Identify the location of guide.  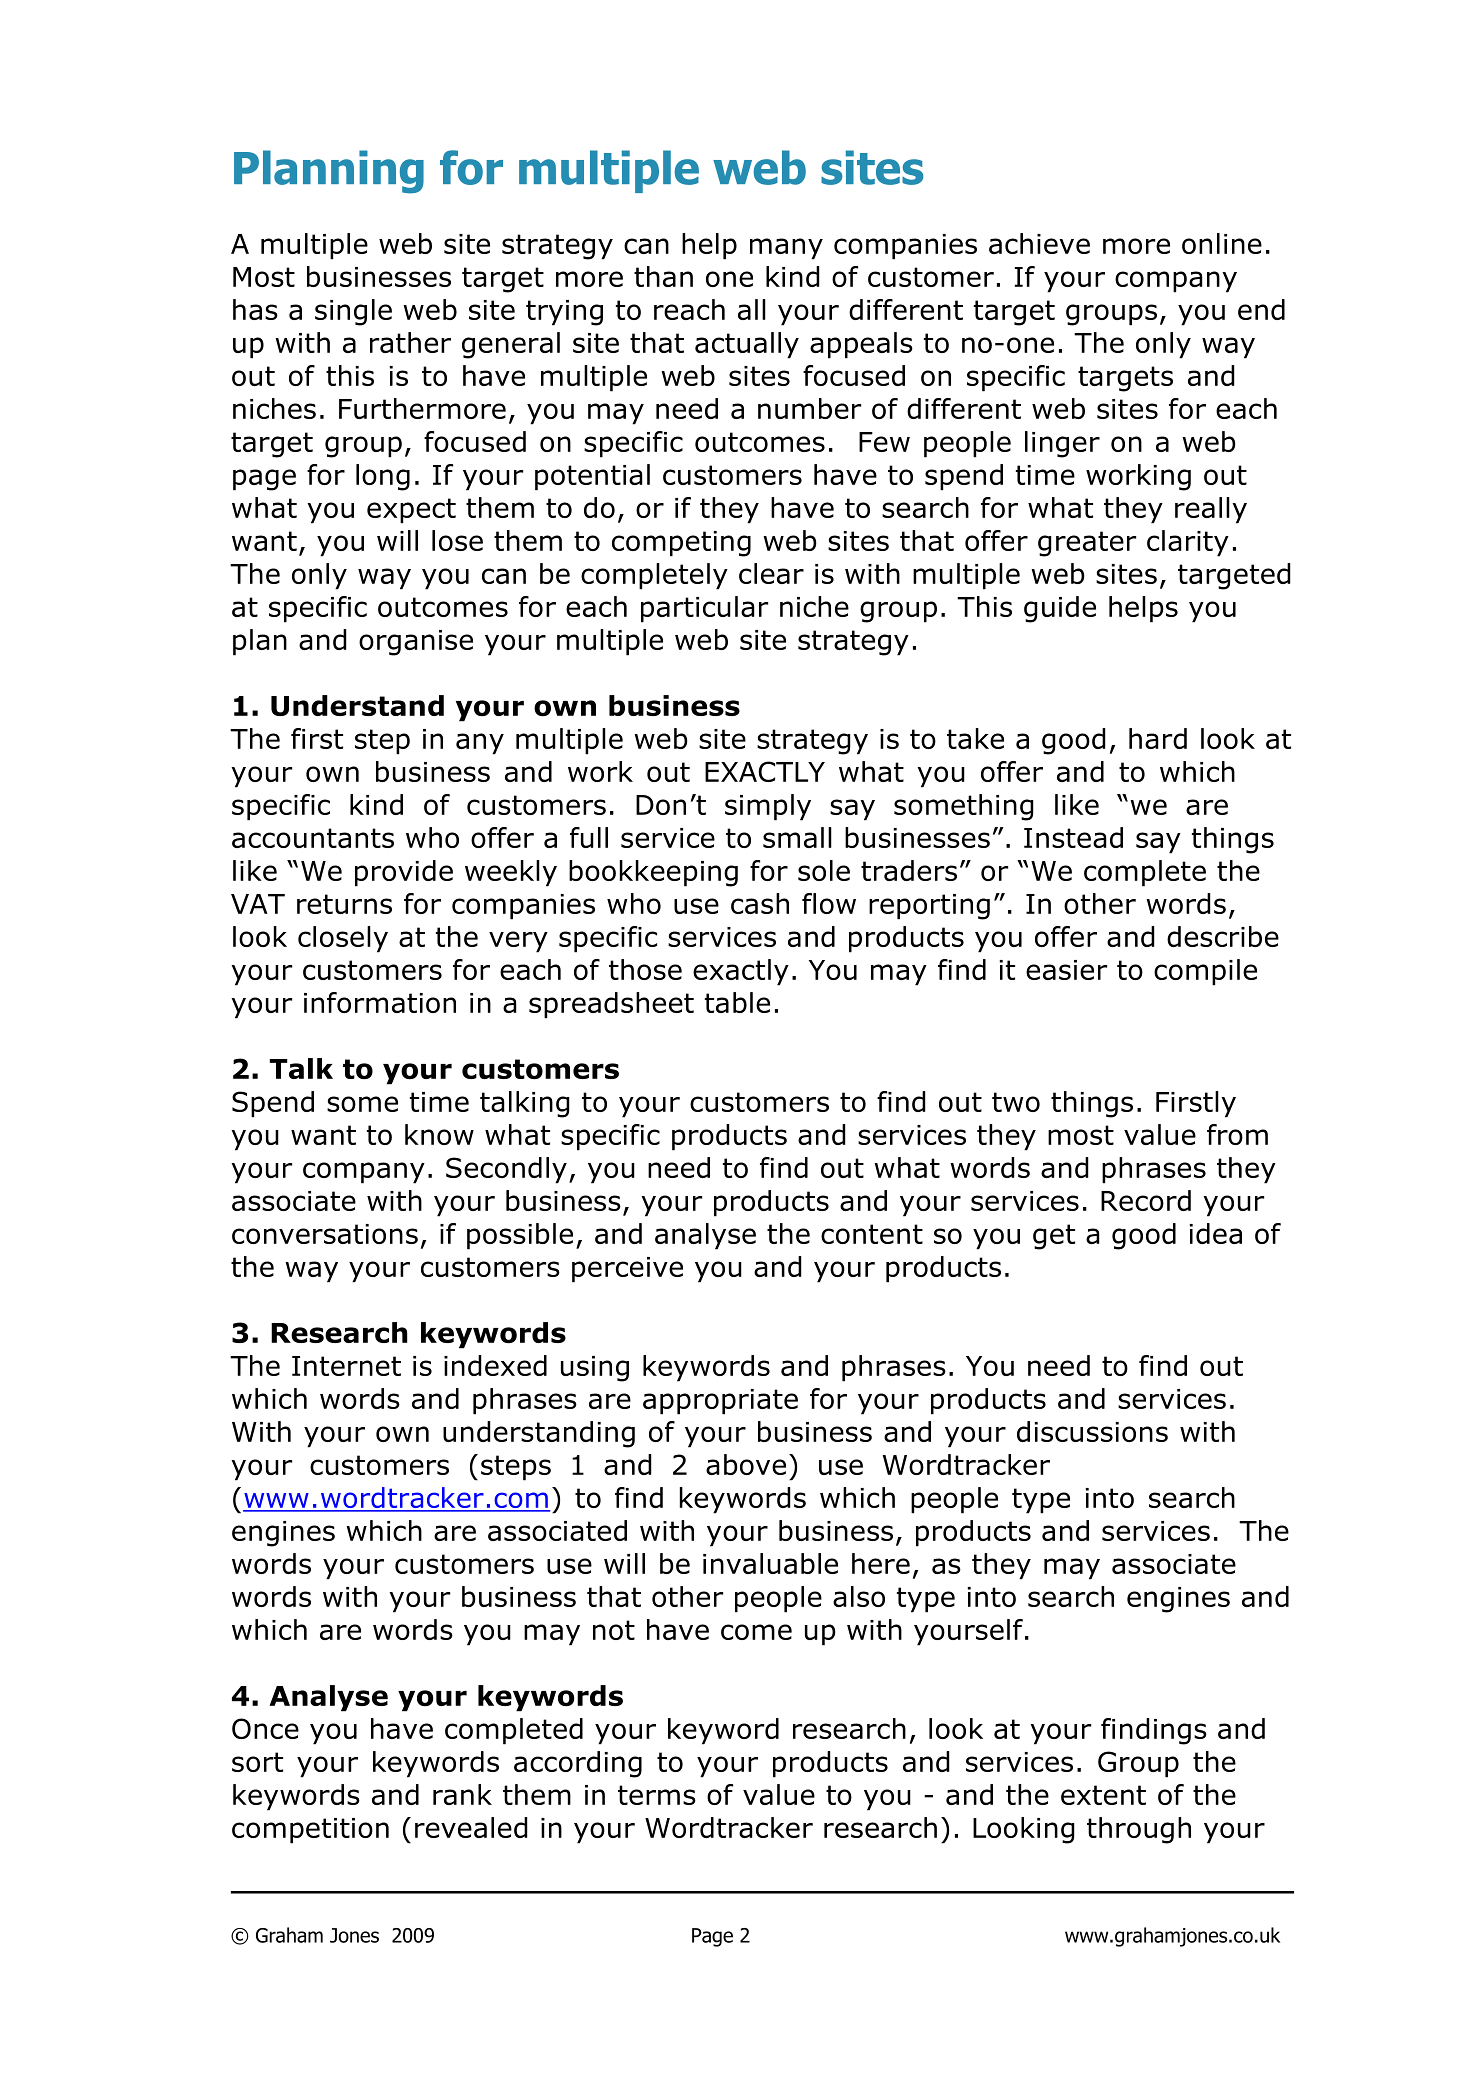
(1060, 609).
